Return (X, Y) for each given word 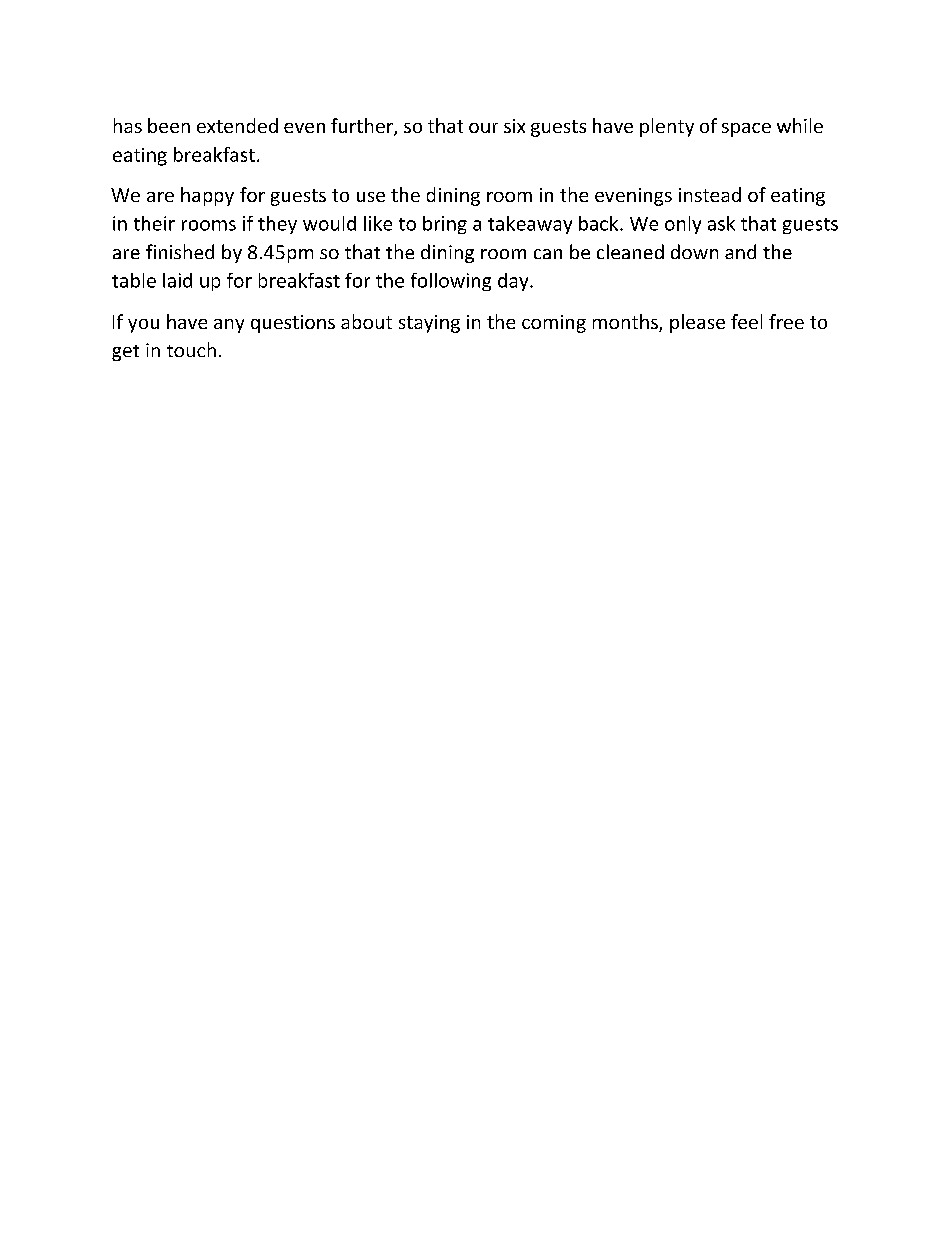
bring (445, 225)
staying (429, 324)
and (740, 251)
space (746, 130)
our (483, 128)
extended (237, 125)
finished (180, 251)
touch (191, 349)
